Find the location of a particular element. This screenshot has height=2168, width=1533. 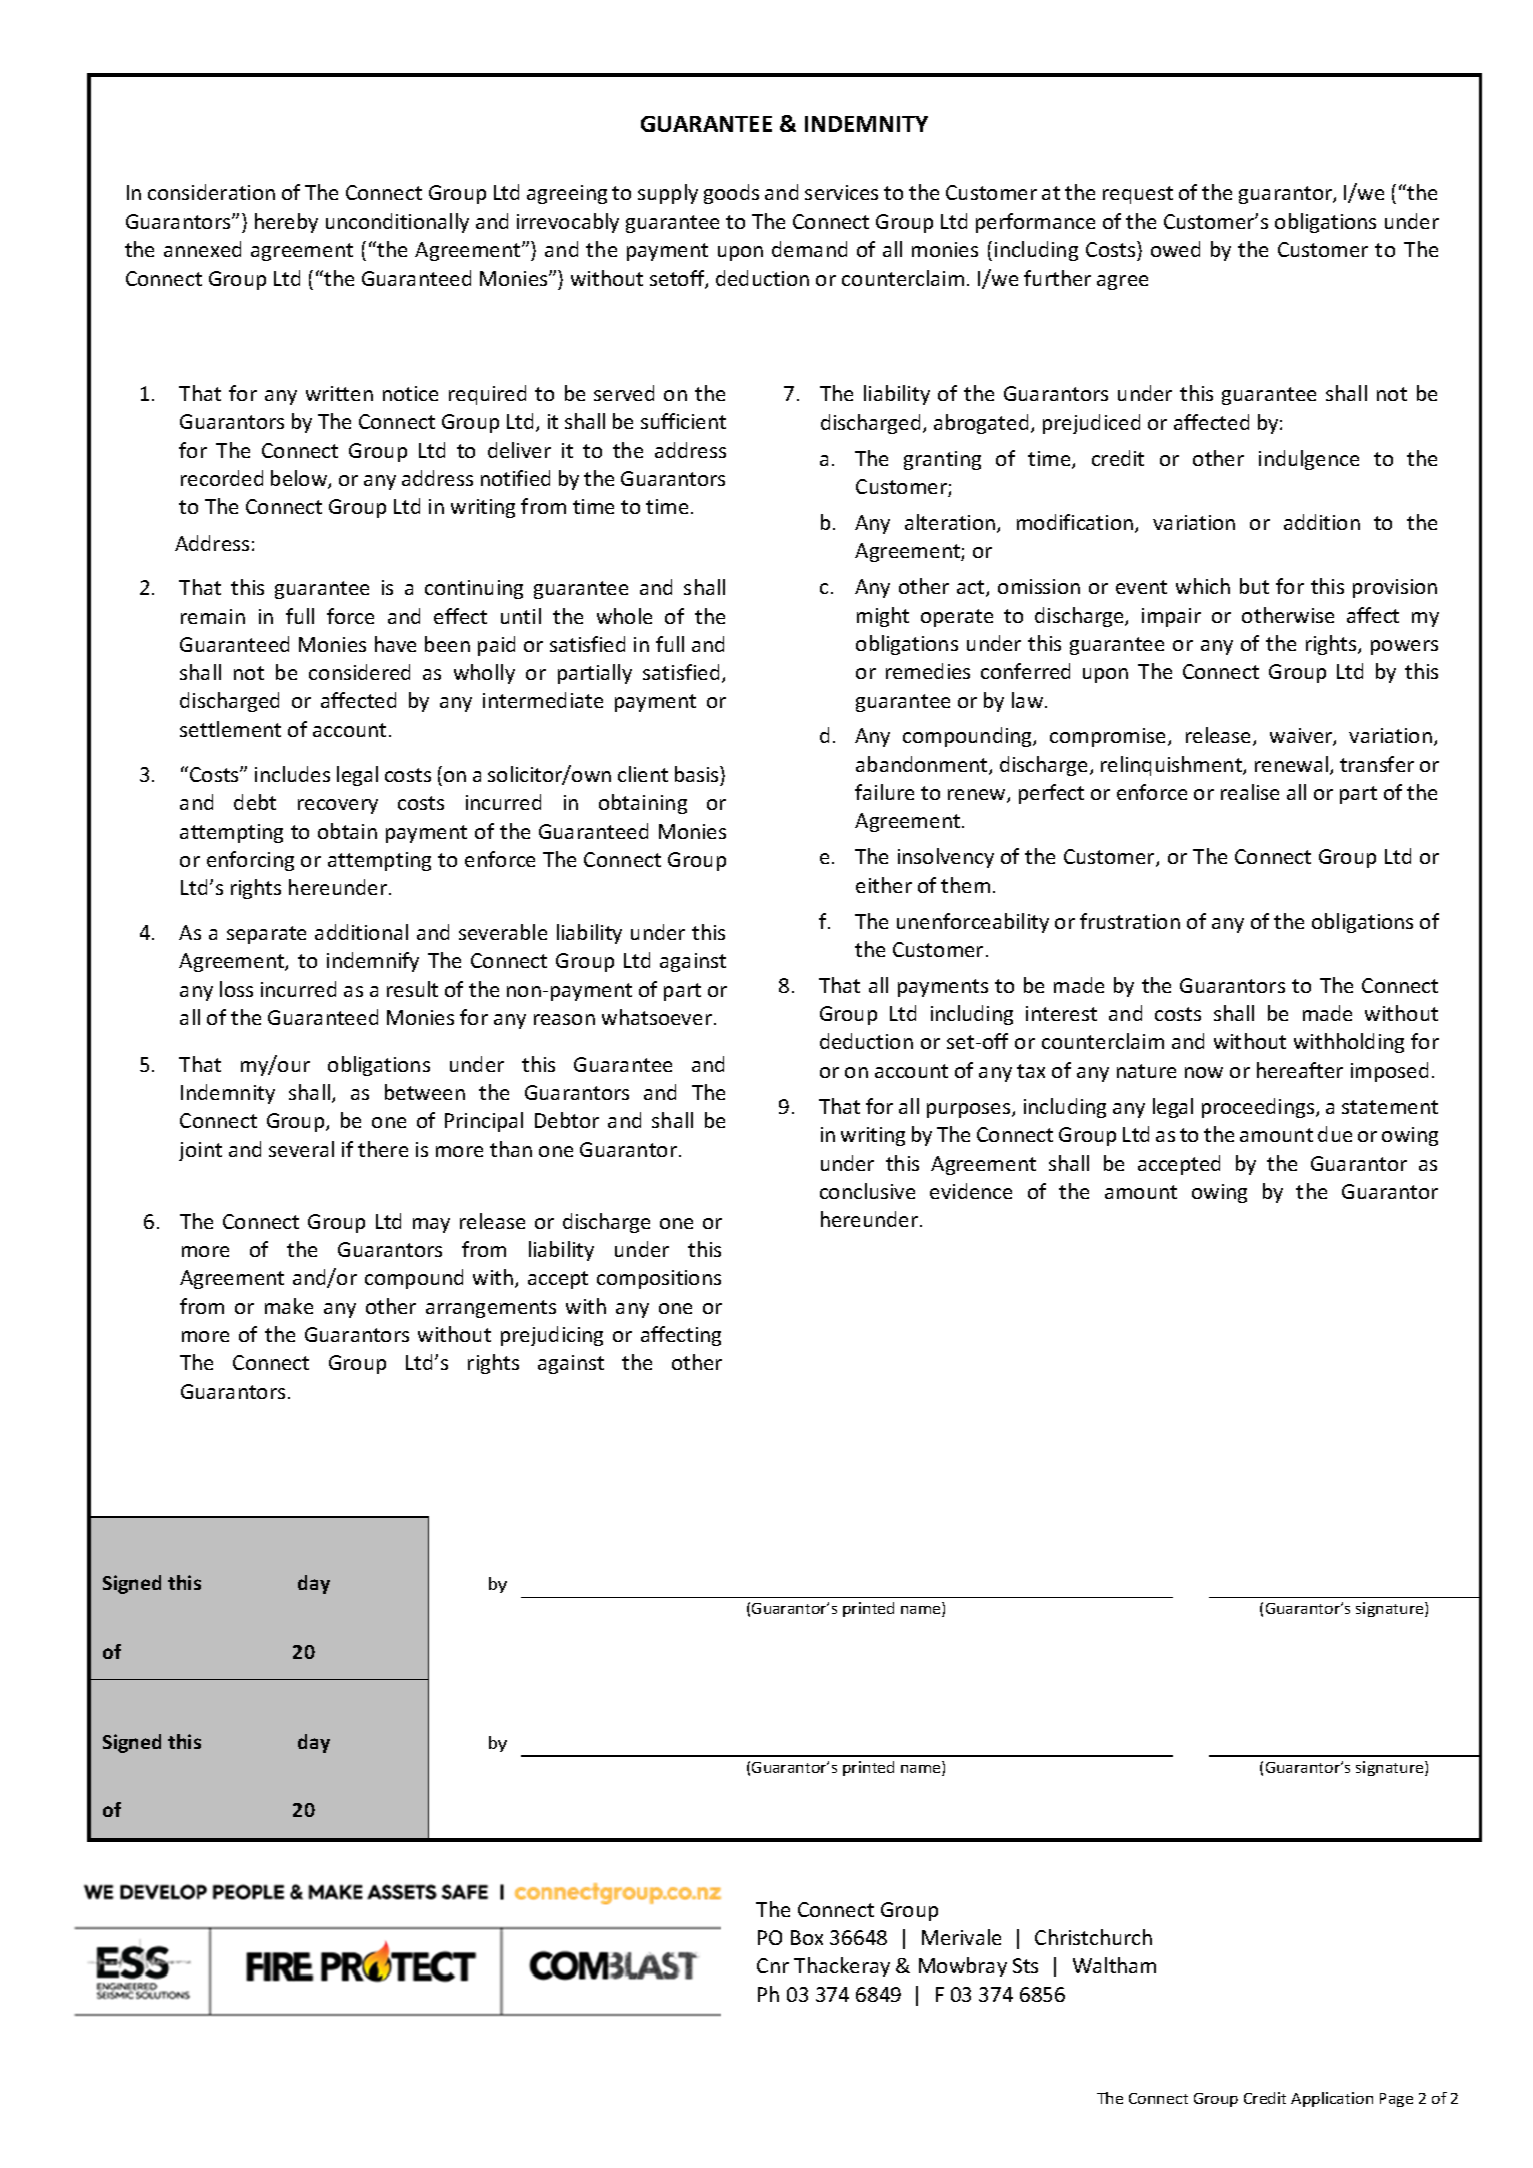

might is located at coordinates (883, 617).
